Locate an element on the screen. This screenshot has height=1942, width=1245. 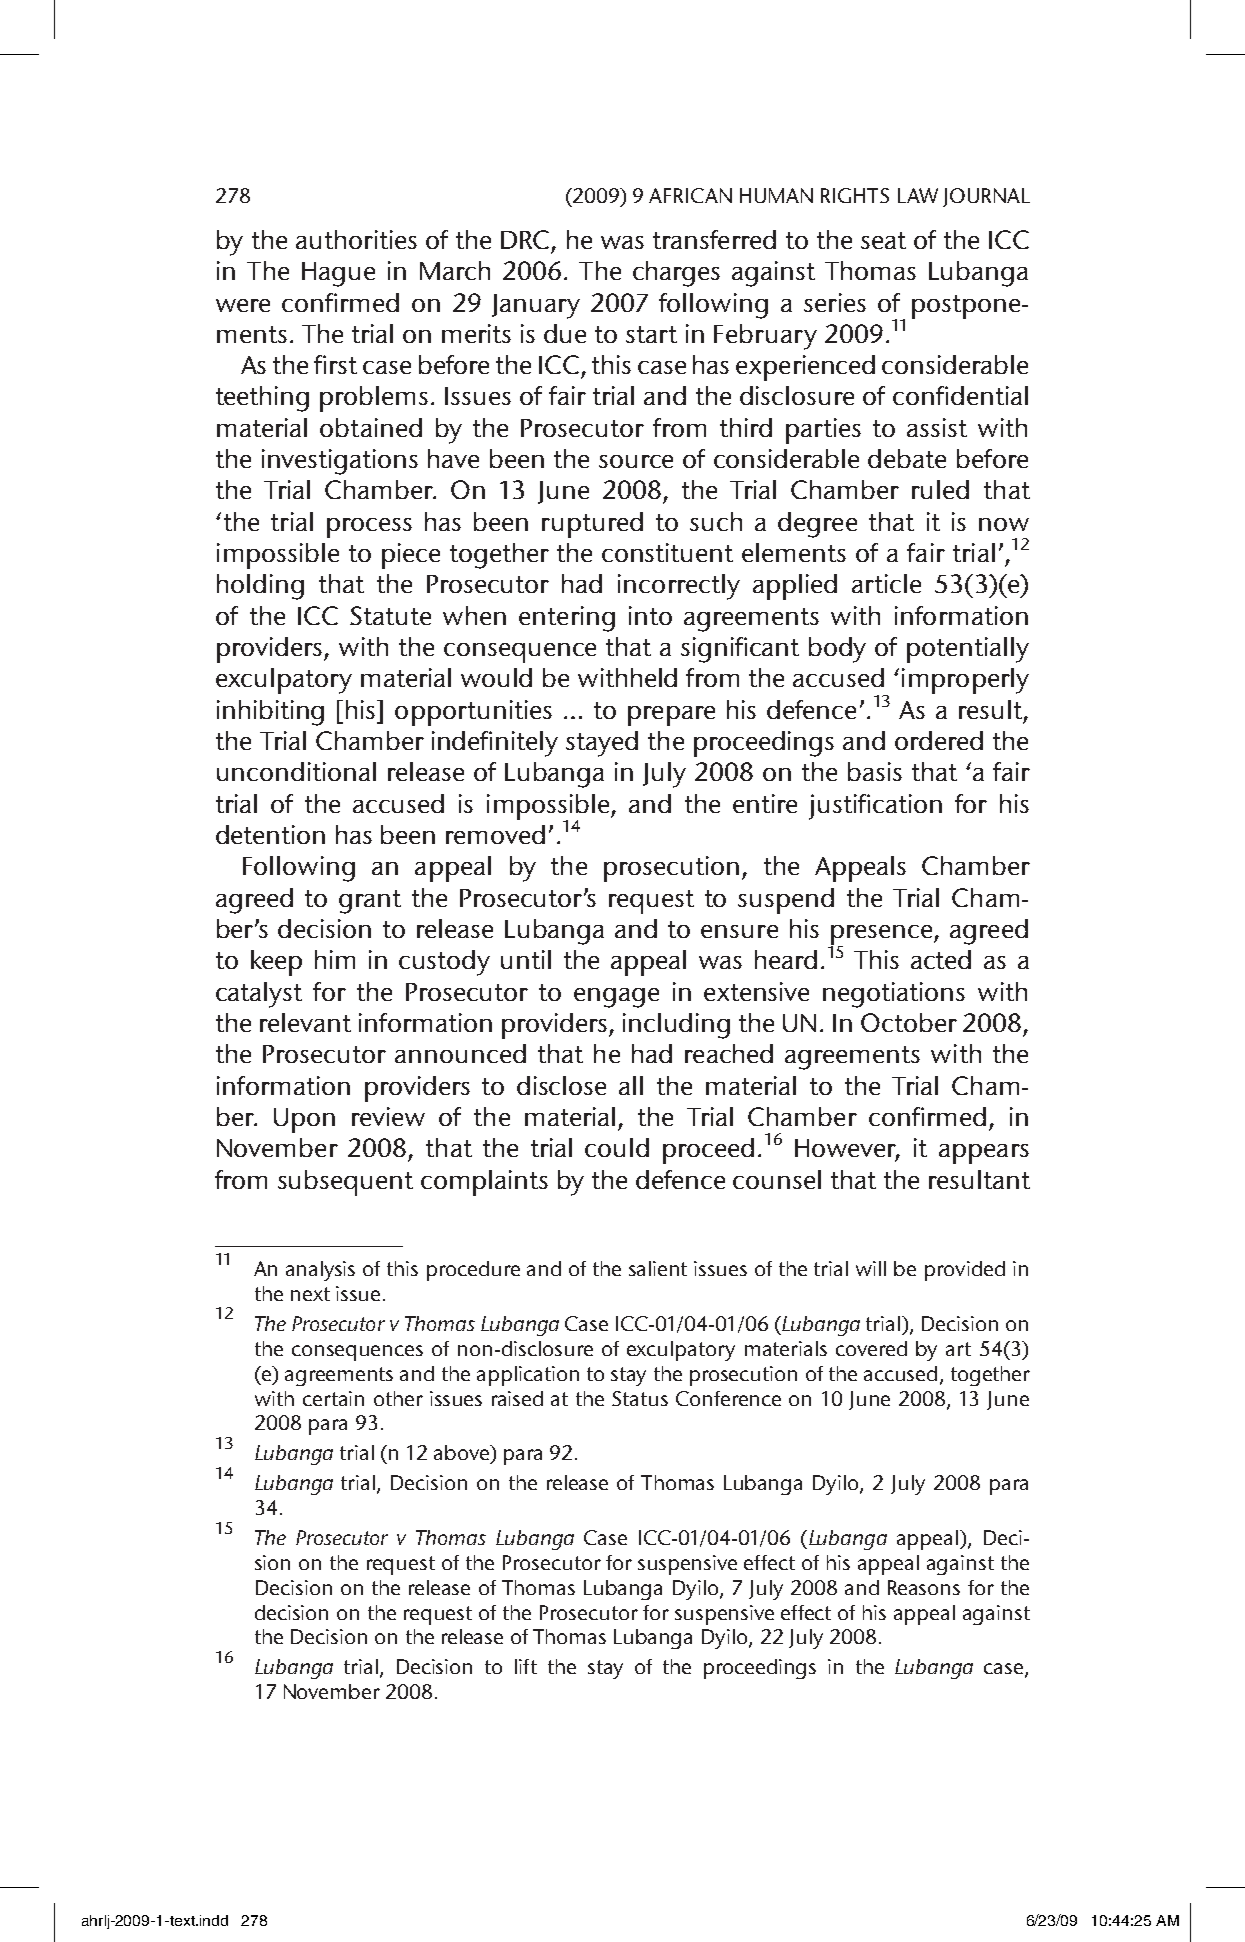
seat is located at coordinates (883, 240).
